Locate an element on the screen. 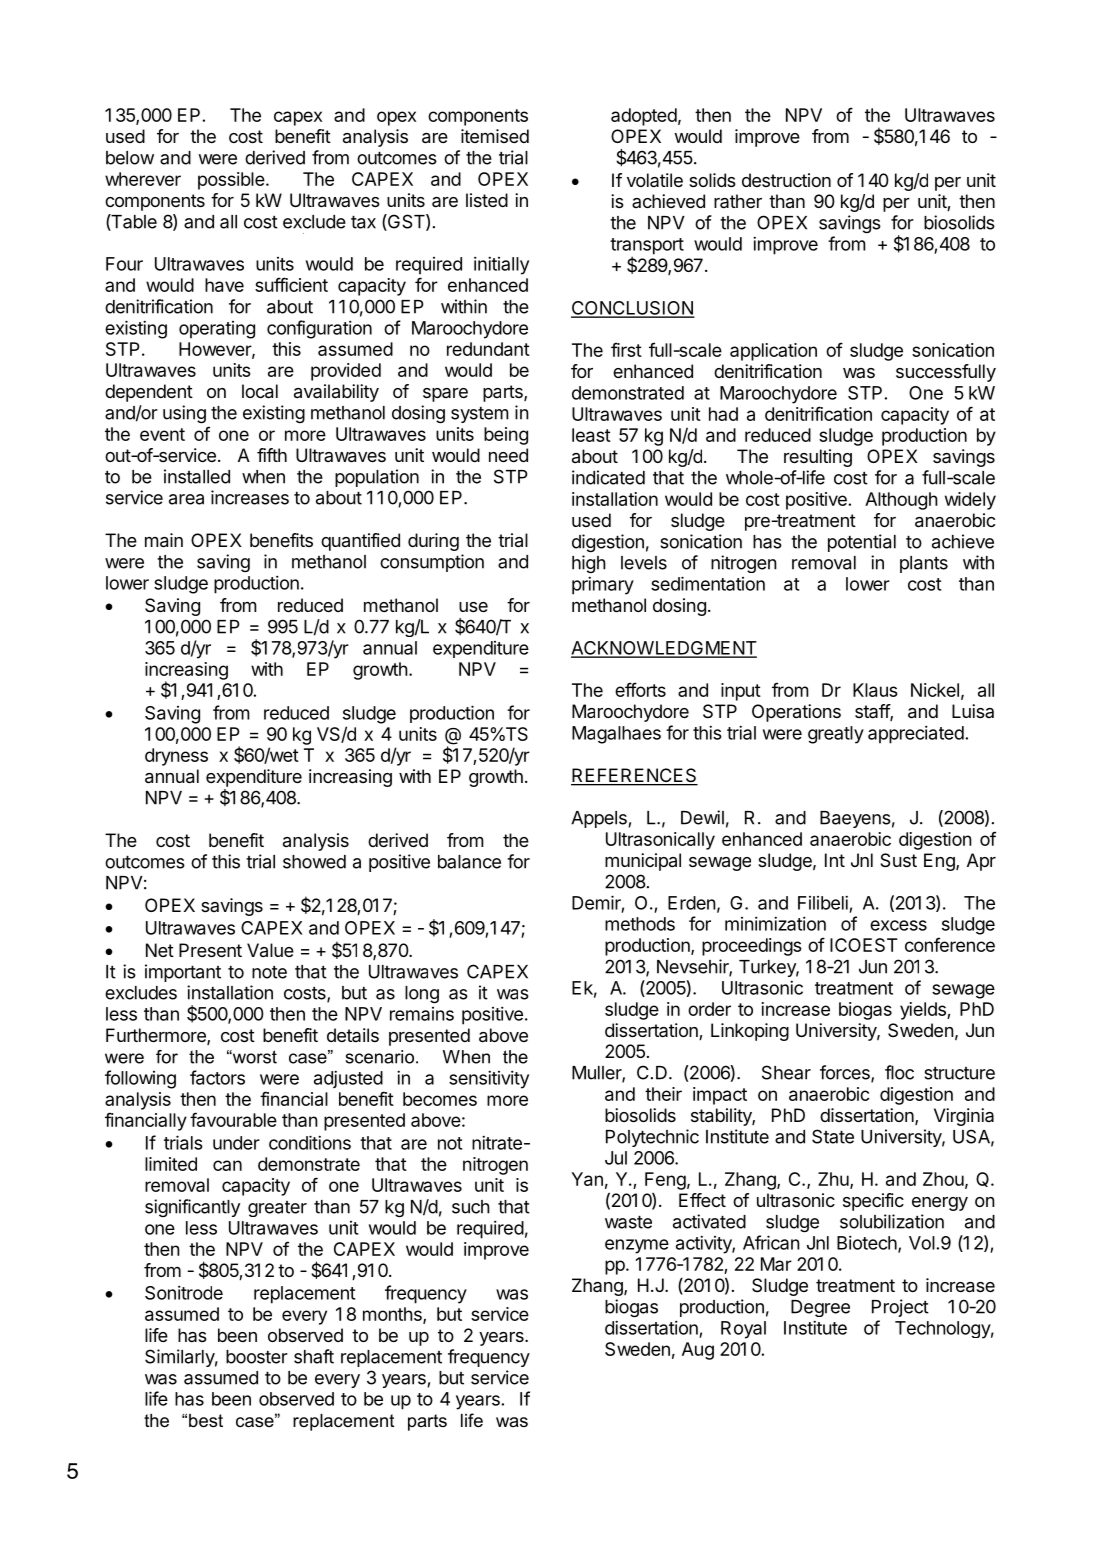 Image resolution: width=1100 pixels, height=1556 pixels. possible is located at coordinates (231, 181).
